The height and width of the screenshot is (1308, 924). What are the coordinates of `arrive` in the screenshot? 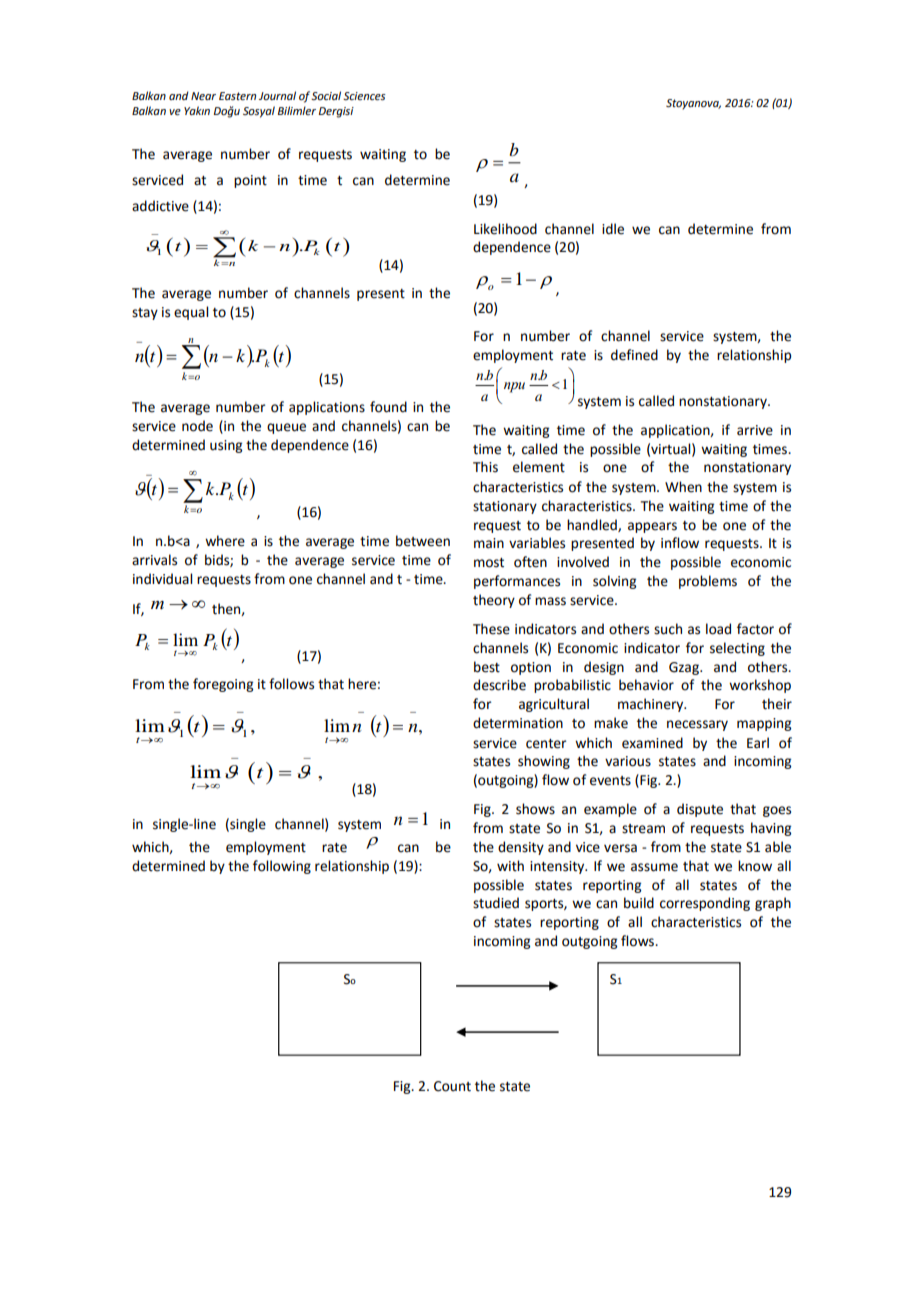 It's located at (755, 430).
